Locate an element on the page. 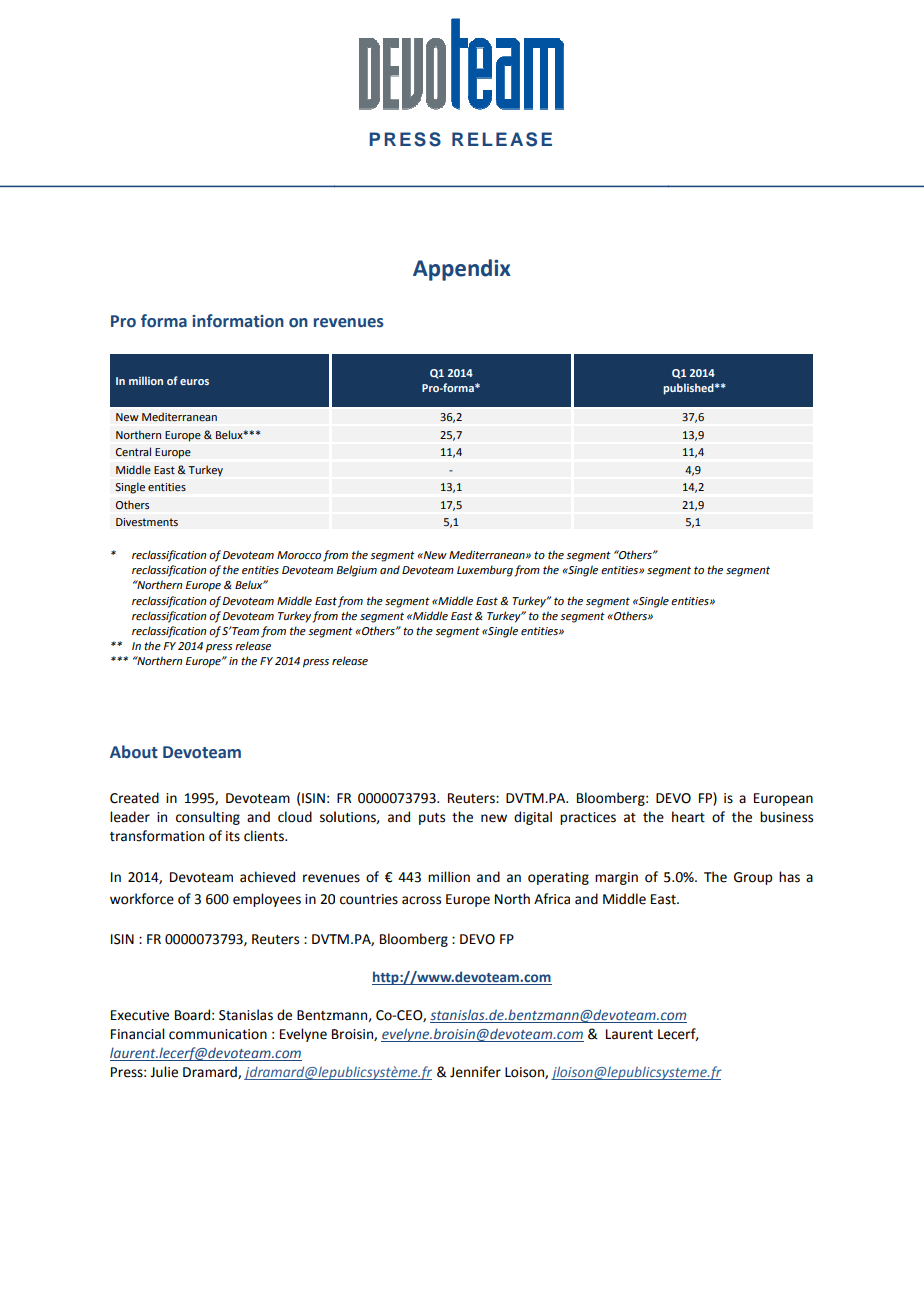 The image size is (924, 1308). Central is located at coordinates (133, 452).
